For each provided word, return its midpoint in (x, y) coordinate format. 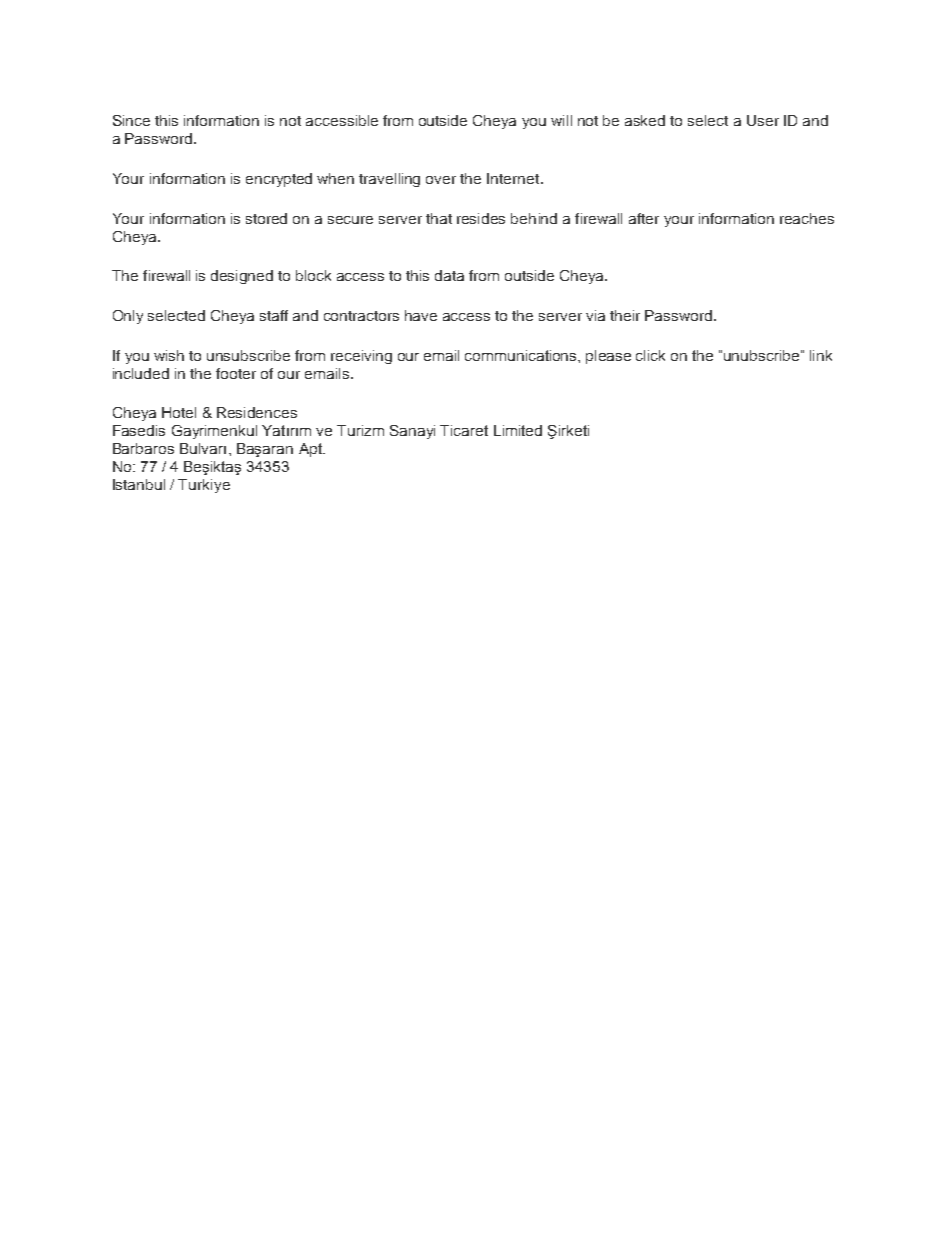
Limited (518, 430)
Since (131, 120)
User (763, 120)
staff (274, 315)
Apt (311, 450)
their (625, 315)
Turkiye (204, 486)
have (421, 315)
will (561, 120)
